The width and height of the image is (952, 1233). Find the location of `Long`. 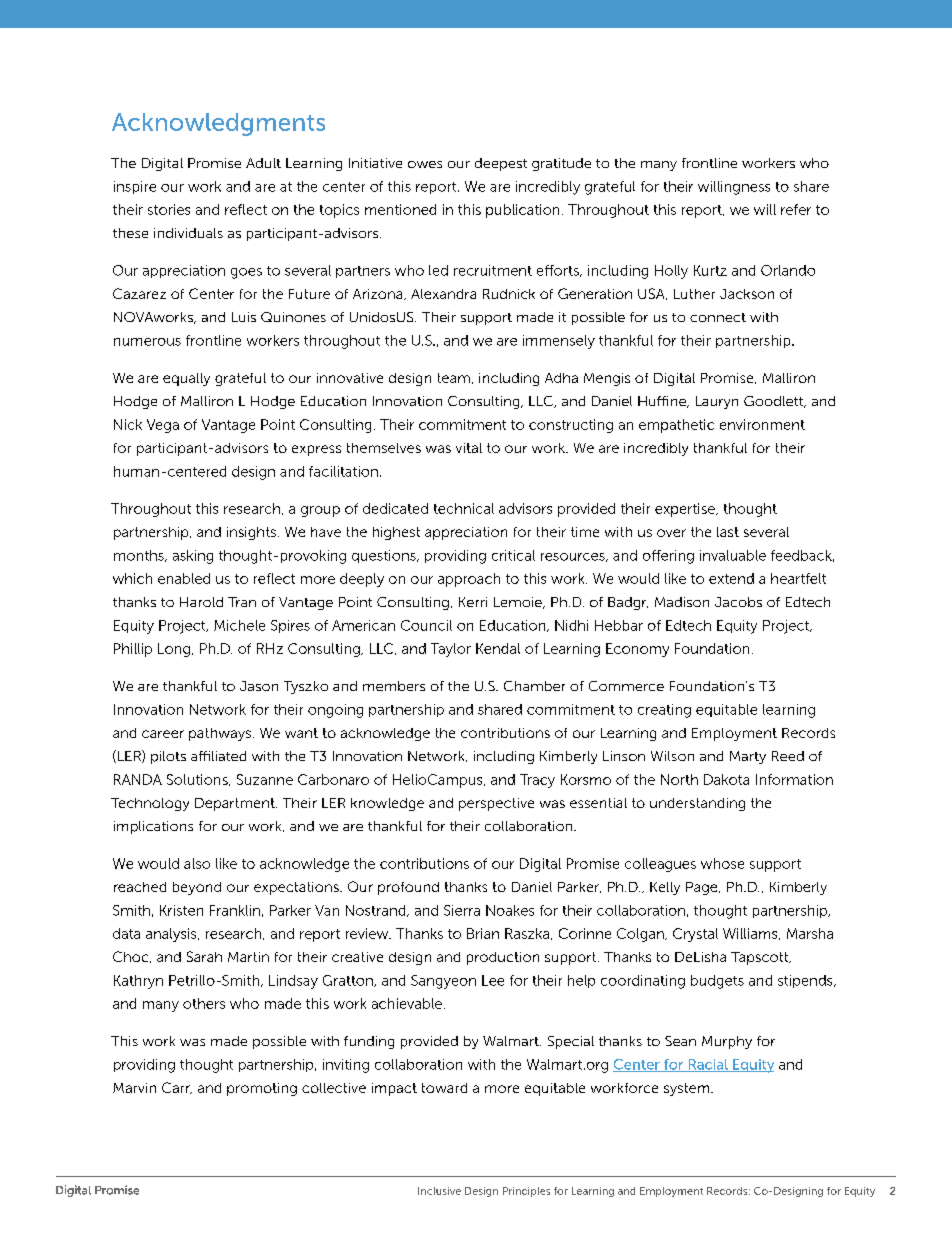

Long is located at coordinates (174, 650).
